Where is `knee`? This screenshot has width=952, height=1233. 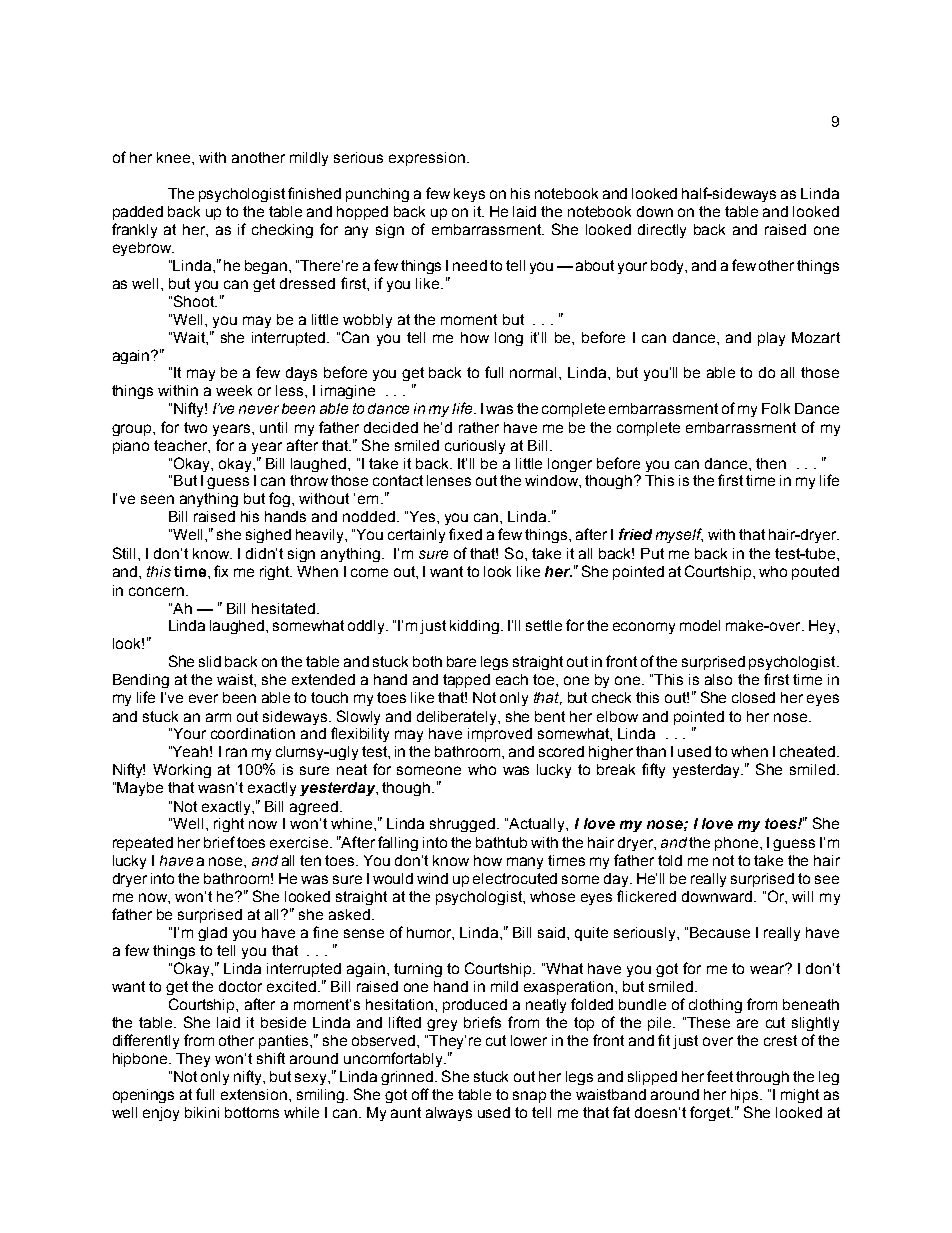 knee is located at coordinates (175, 157).
